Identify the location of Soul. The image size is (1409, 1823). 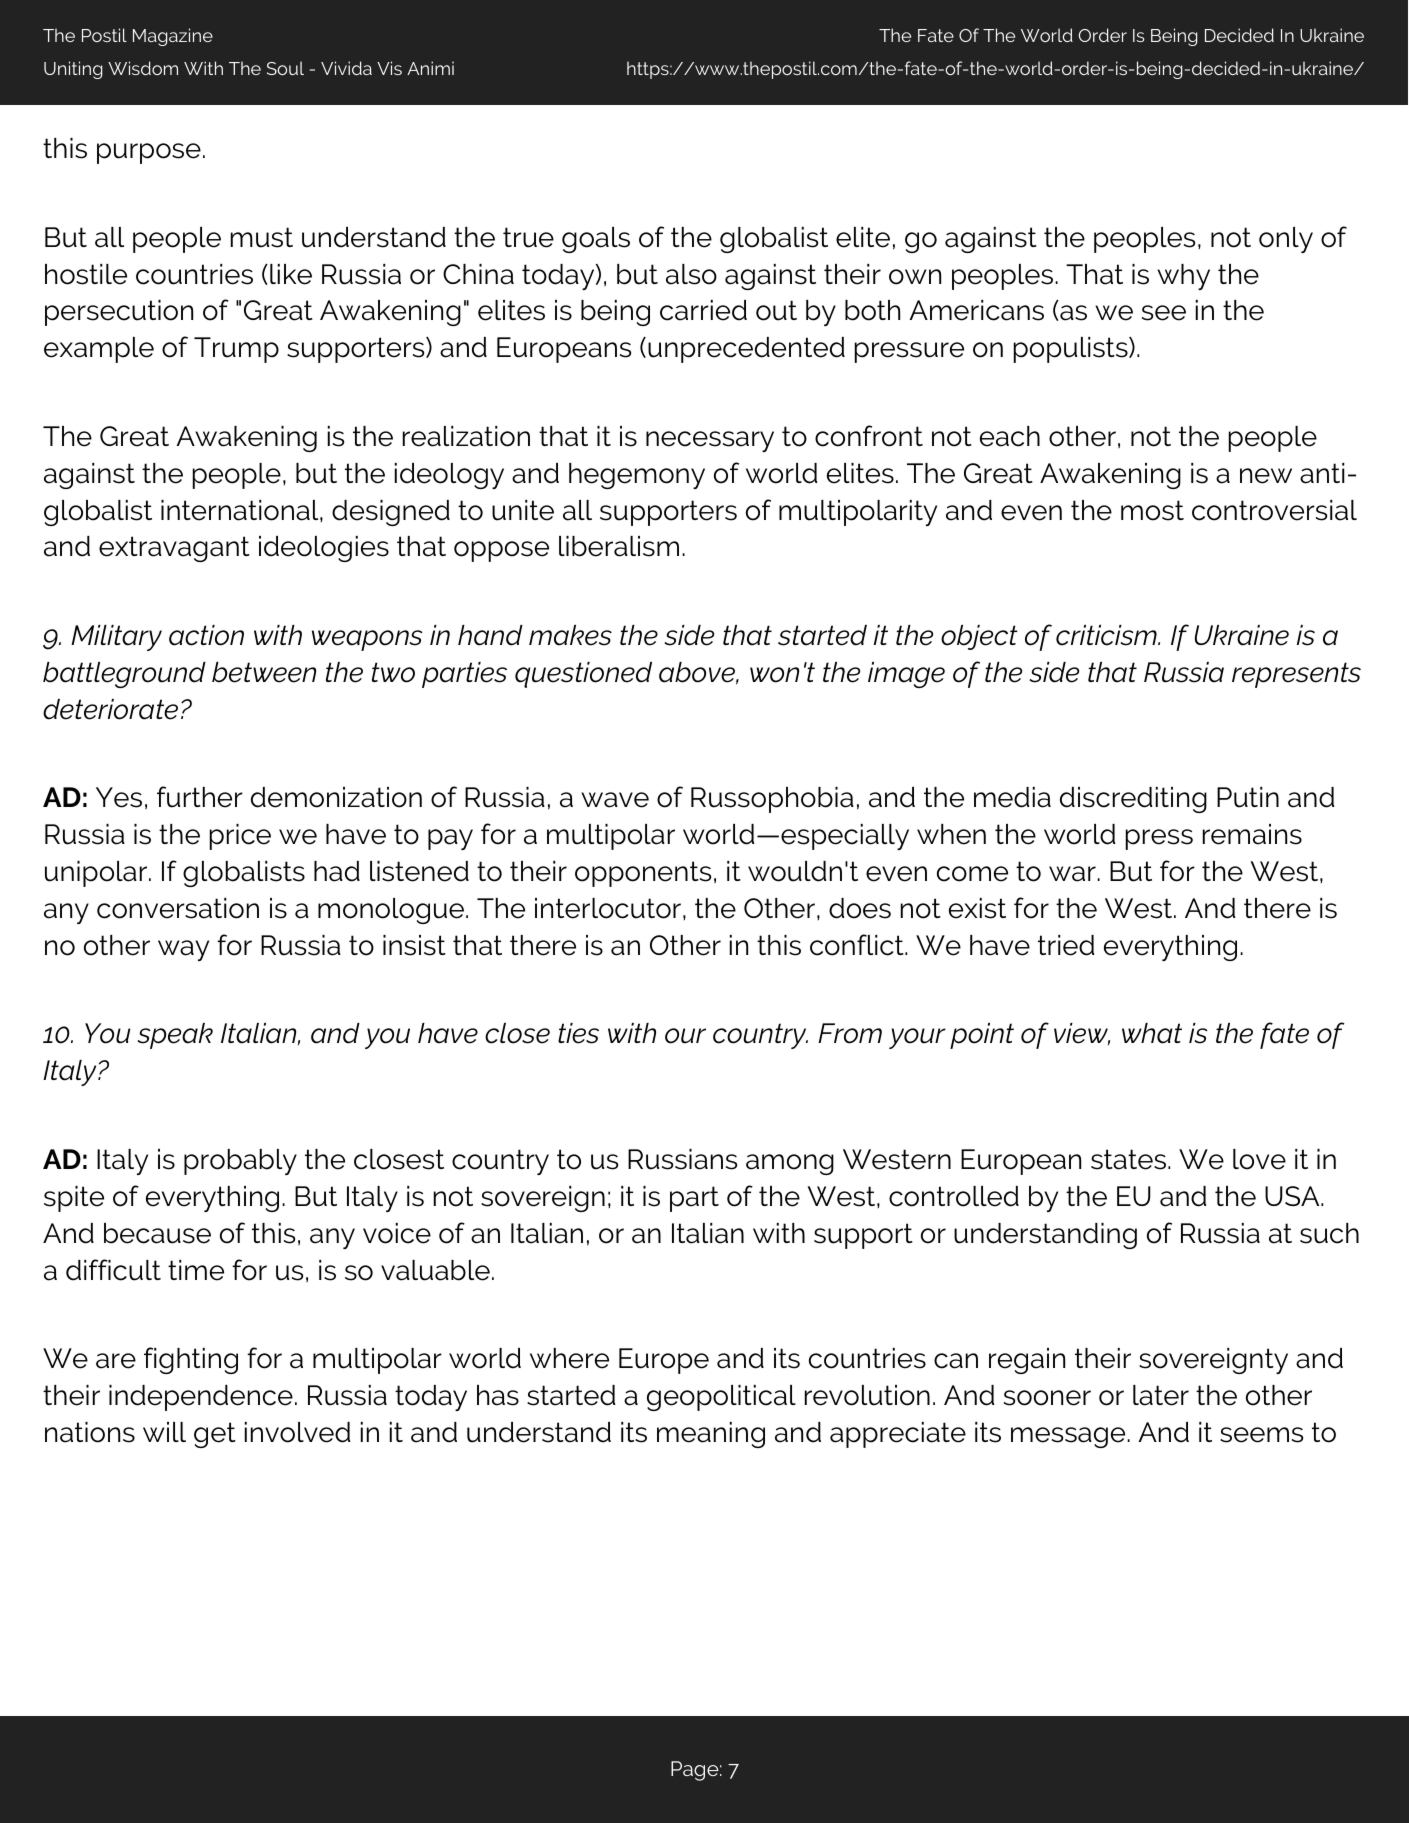
(285, 68).
